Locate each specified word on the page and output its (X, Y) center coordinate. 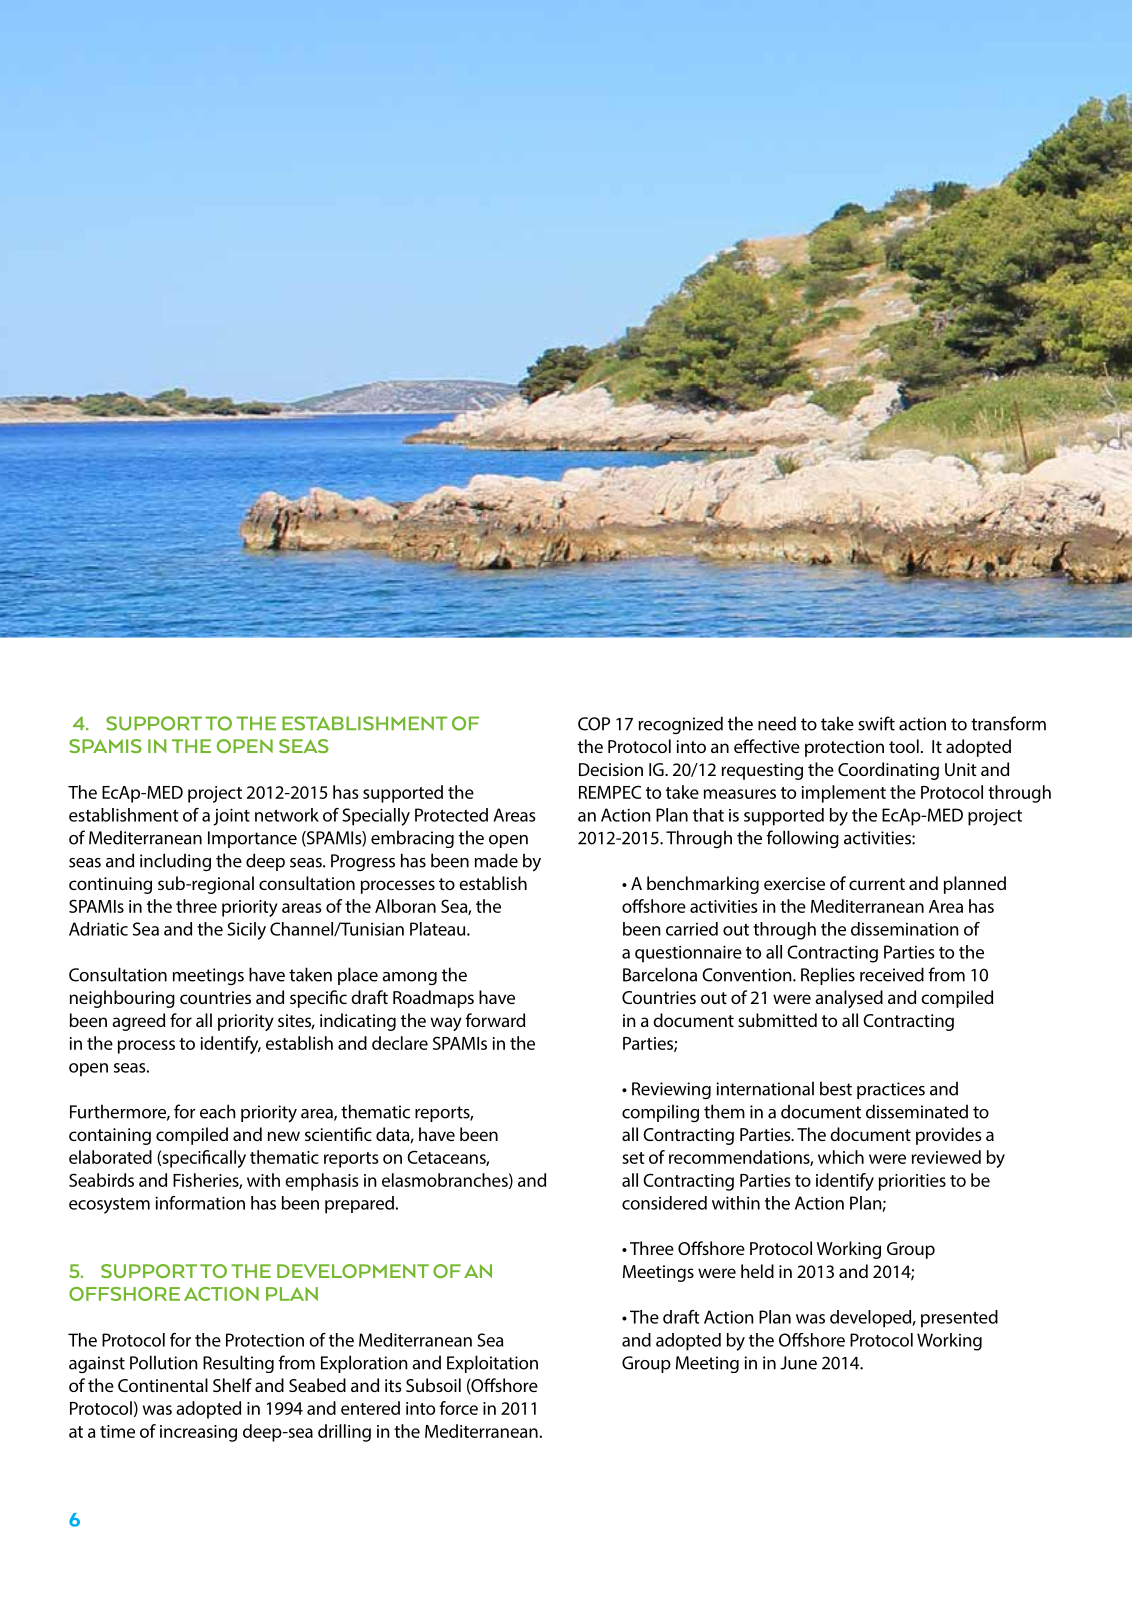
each (218, 1111)
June (798, 1363)
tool (904, 746)
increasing (198, 1433)
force (458, 1408)
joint (231, 817)
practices (891, 1090)
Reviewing (671, 1090)
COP (594, 724)
